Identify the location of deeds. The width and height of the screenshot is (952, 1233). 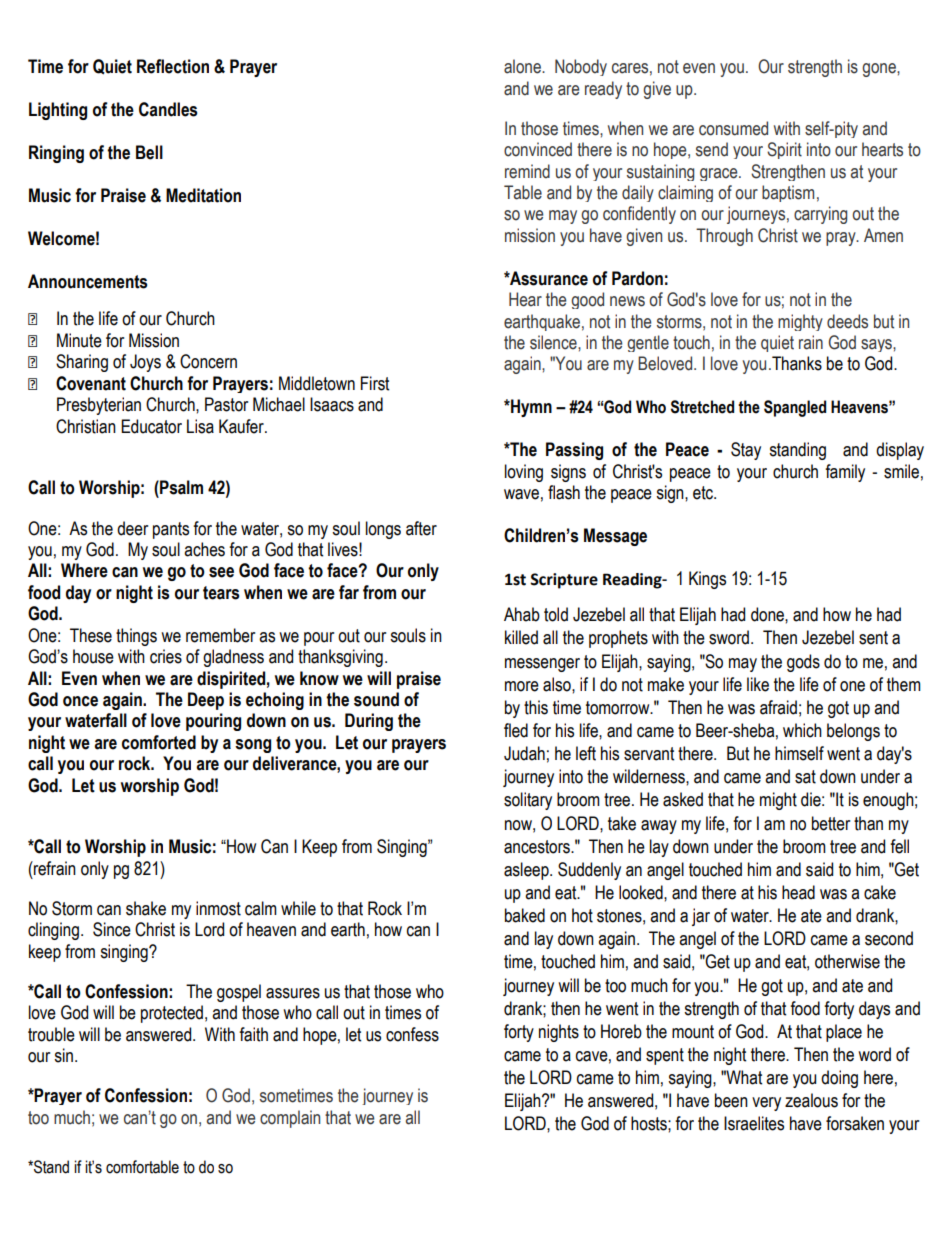
(847, 321).
